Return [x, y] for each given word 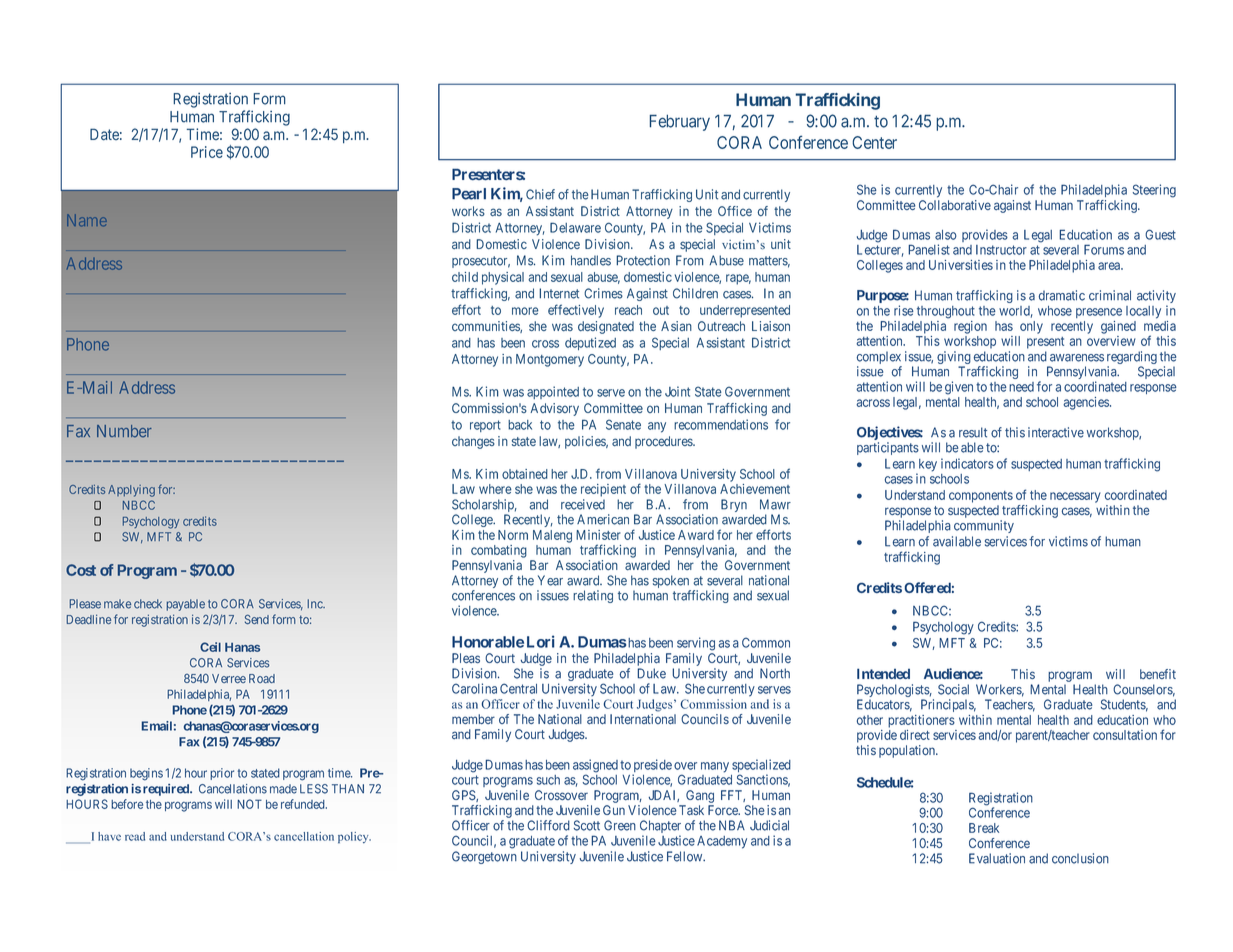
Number [124, 431]
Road [262, 678]
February [680, 123]
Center [874, 142]
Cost [81, 570]
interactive [1056, 432]
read [135, 836]
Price [207, 152]
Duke [651, 673]
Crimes [603, 293]
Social [953, 689]
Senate [623, 424]
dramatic [1061, 295]
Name [87, 220]
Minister [598, 535]
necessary [1075, 497]
